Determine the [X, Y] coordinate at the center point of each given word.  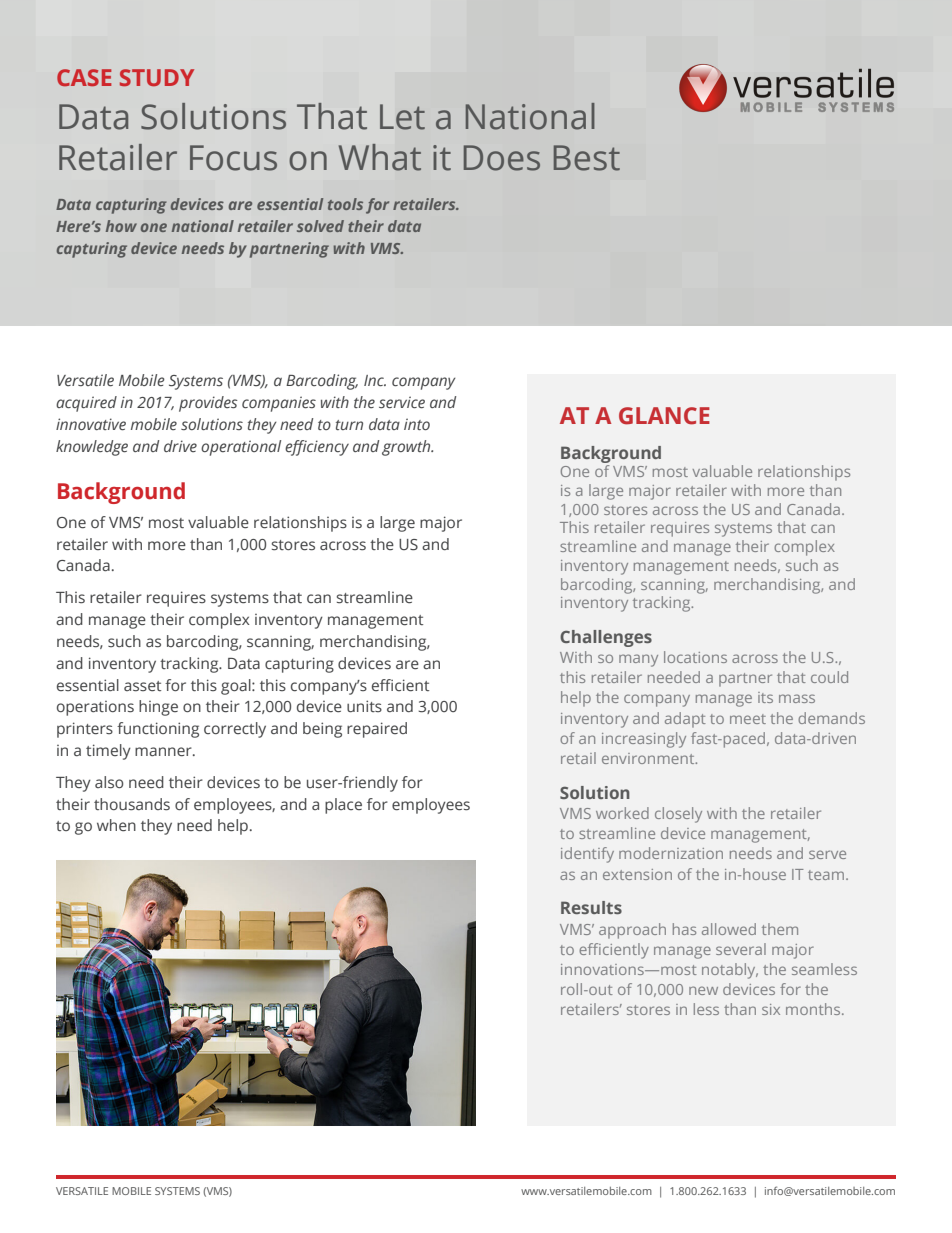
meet [748, 719]
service [402, 402]
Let [402, 117]
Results [591, 907]
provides [208, 404]
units [364, 706]
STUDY [157, 77]
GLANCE [664, 416]
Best [587, 158]
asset [142, 686]
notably [730, 971]
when [116, 825]
